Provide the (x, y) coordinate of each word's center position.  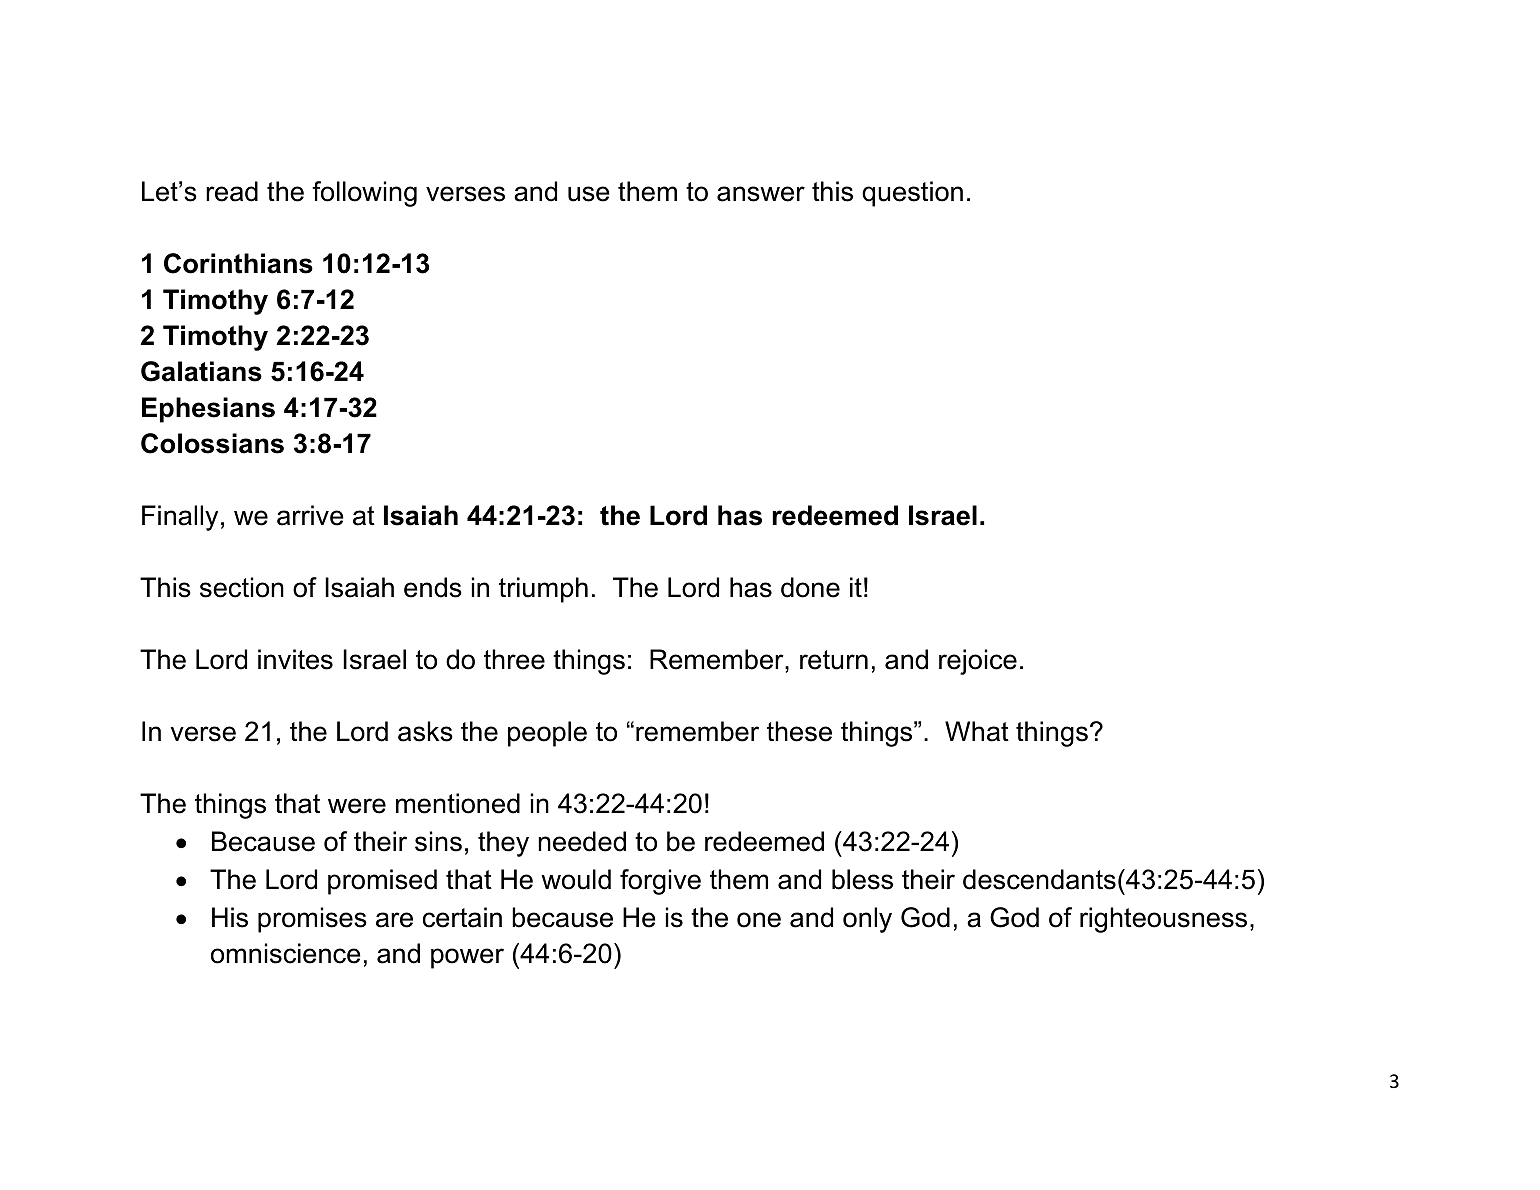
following (364, 194)
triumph (543, 590)
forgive (660, 882)
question (912, 194)
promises (312, 920)
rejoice (978, 662)
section (242, 587)
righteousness (1163, 920)
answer (761, 194)
